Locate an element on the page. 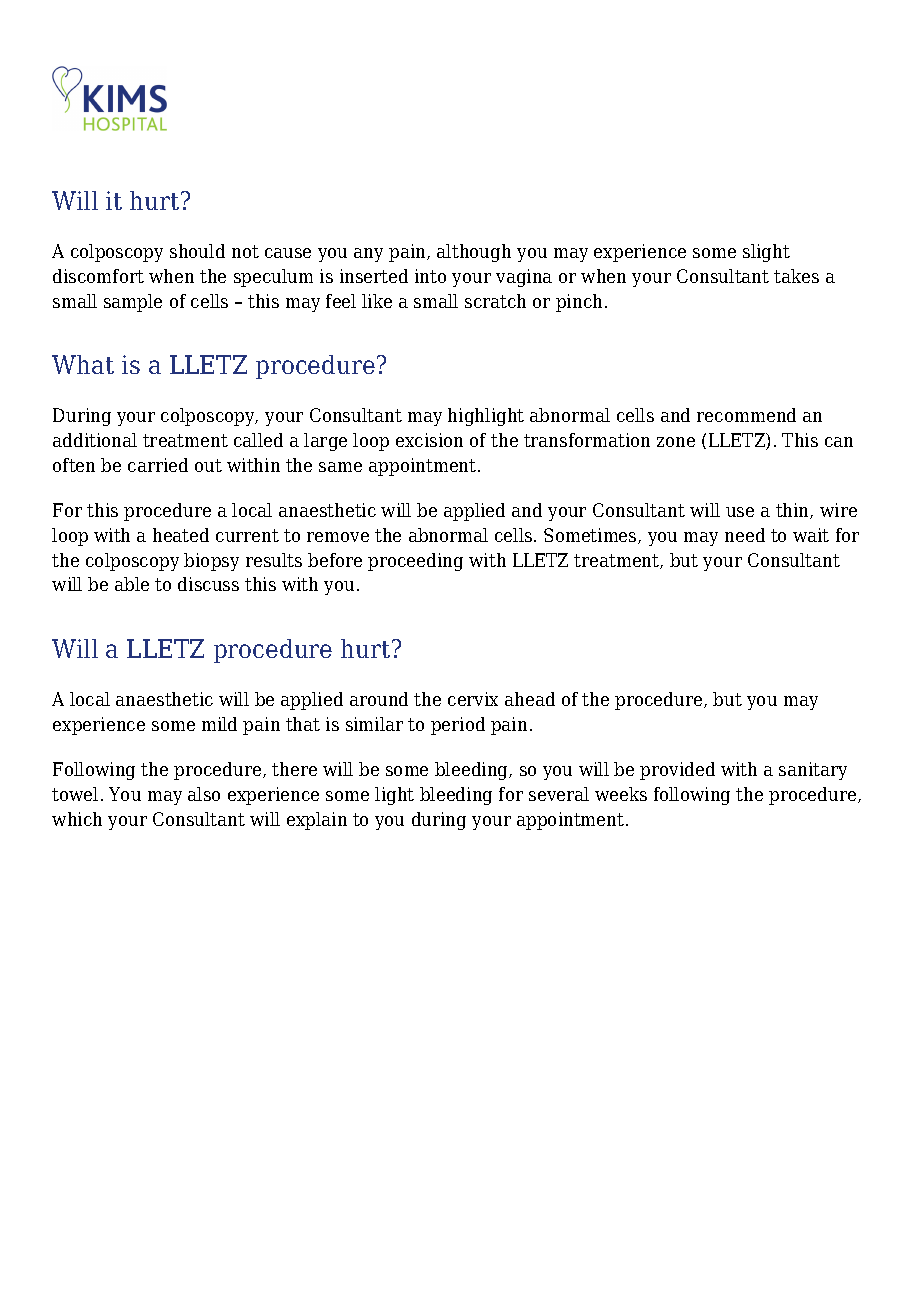 The width and height of the page is (924, 1308). should is located at coordinates (197, 251).
